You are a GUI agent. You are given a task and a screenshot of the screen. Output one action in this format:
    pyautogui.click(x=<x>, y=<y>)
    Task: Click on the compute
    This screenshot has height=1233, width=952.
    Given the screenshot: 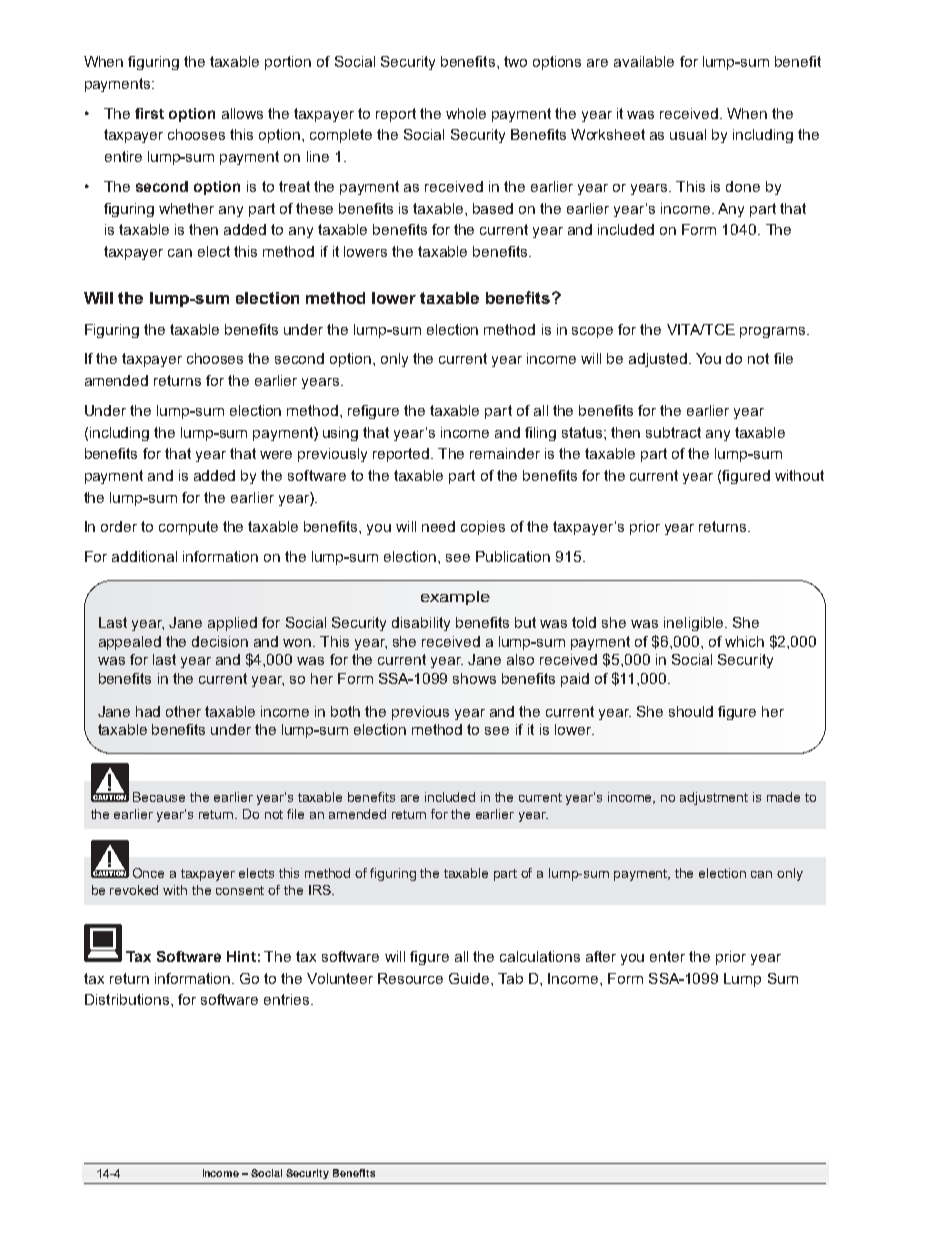 What is the action you would take?
    pyautogui.click(x=188, y=528)
